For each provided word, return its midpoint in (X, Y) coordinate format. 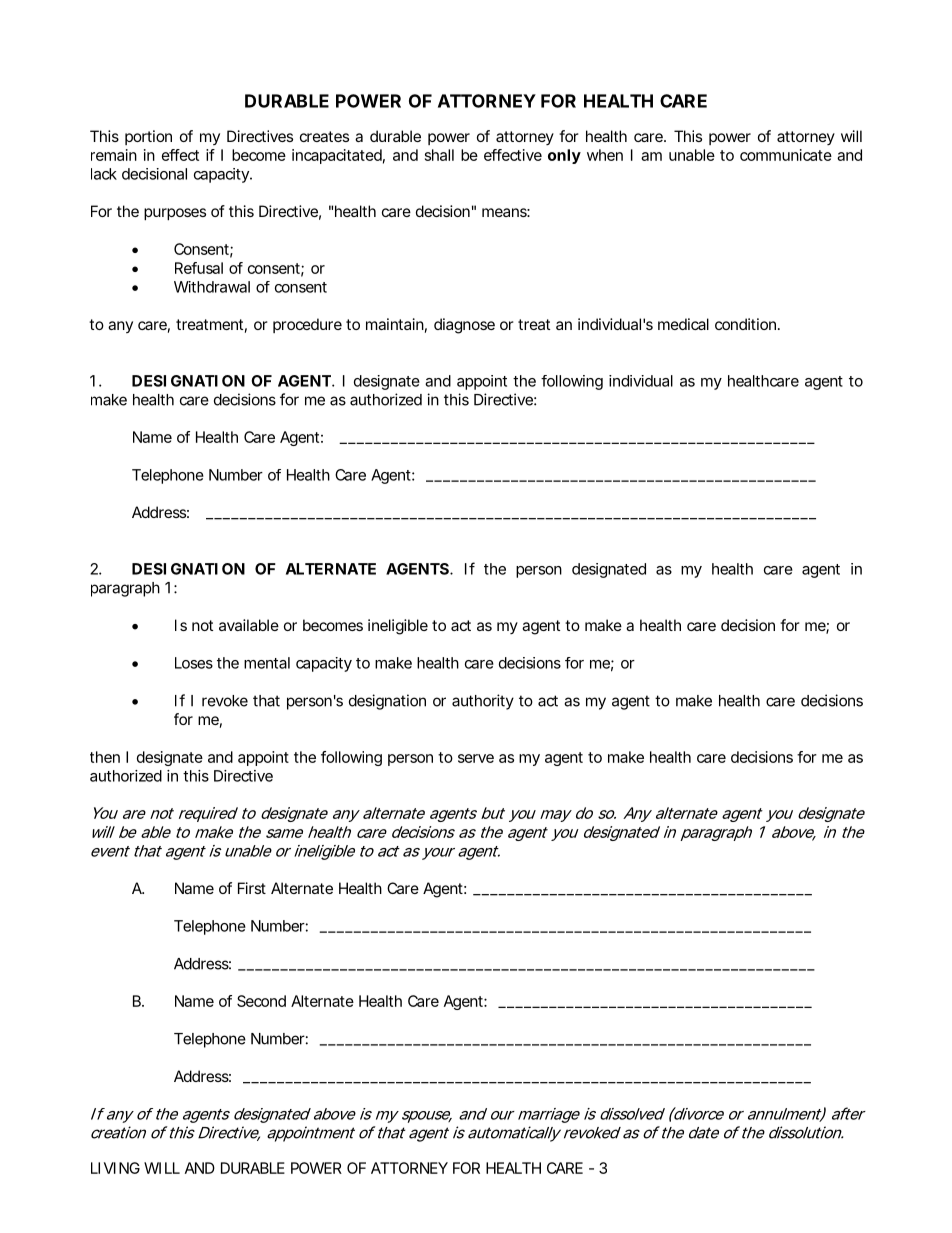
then (105, 757)
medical (683, 324)
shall (439, 155)
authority (483, 702)
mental (267, 663)
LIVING (115, 1168)
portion (148, 137)
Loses (194, 663)
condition (747, 324)
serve (476, 758)
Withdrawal (212, 287)
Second (261, 1001)
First (252, 888)
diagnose (464, 326)
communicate (786, 155)
